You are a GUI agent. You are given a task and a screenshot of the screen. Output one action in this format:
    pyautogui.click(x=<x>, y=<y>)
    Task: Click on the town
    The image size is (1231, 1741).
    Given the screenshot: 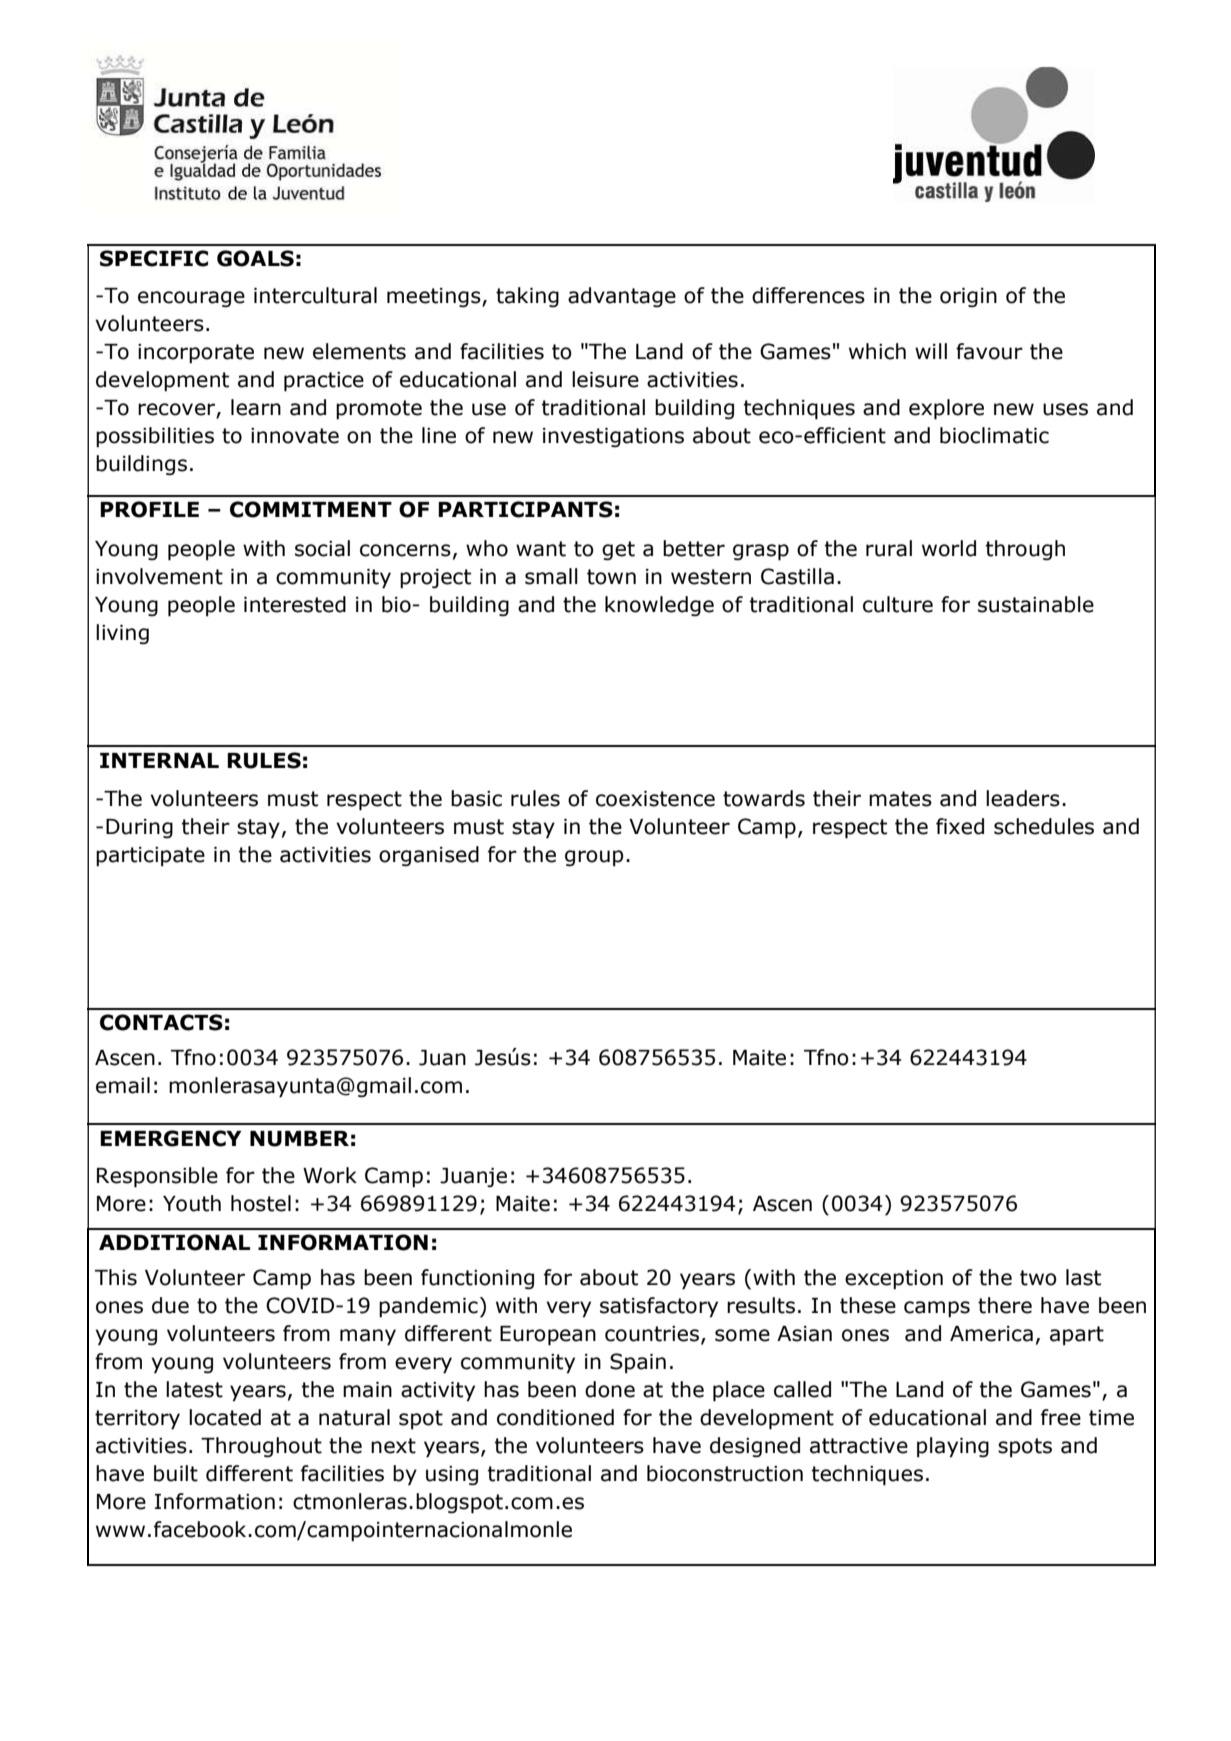 What is the action you would take?
    pyautogui.click(x=611, y=577)
